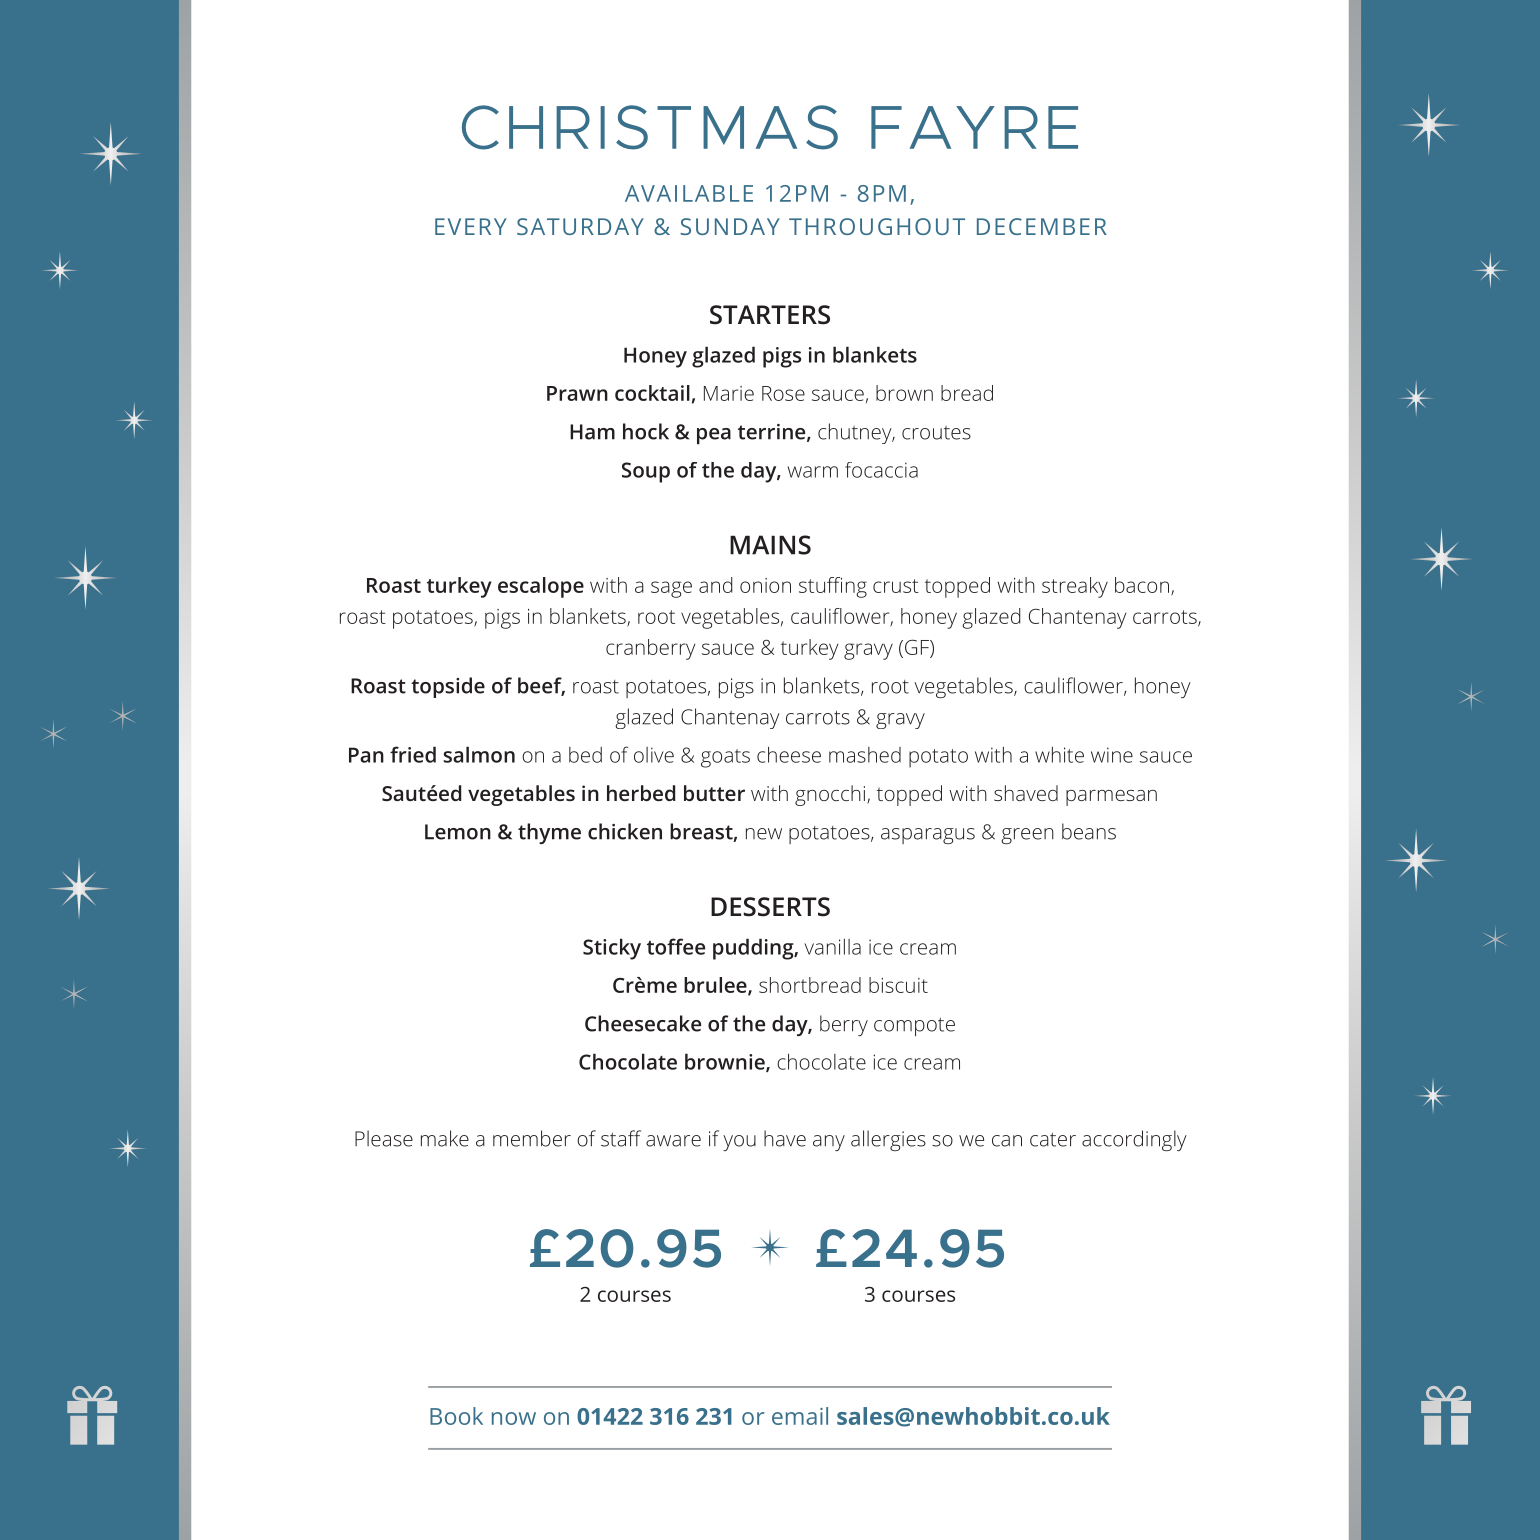 The width and height of the screenshot is (1540, 1540). Describe the element at coordinates (689, 193) in the screenshot. I see `AVAILABLE` at that location.
